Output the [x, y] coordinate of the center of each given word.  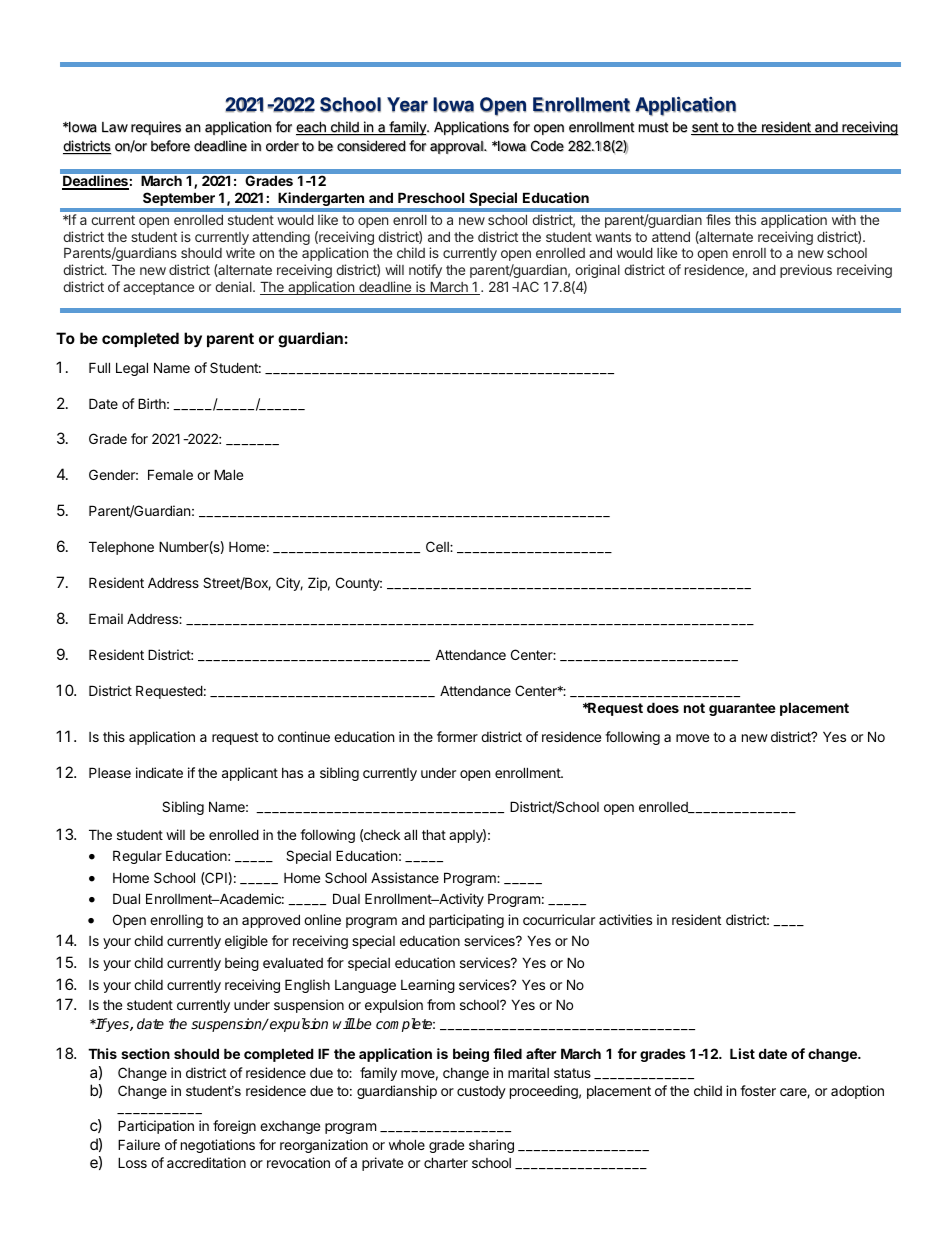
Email [106, 618]
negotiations [218, 1146]
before [170, 146]
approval [457, 147]
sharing [491, 1146]
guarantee [742, 709]
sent [705, 128]
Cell [438, 546]
